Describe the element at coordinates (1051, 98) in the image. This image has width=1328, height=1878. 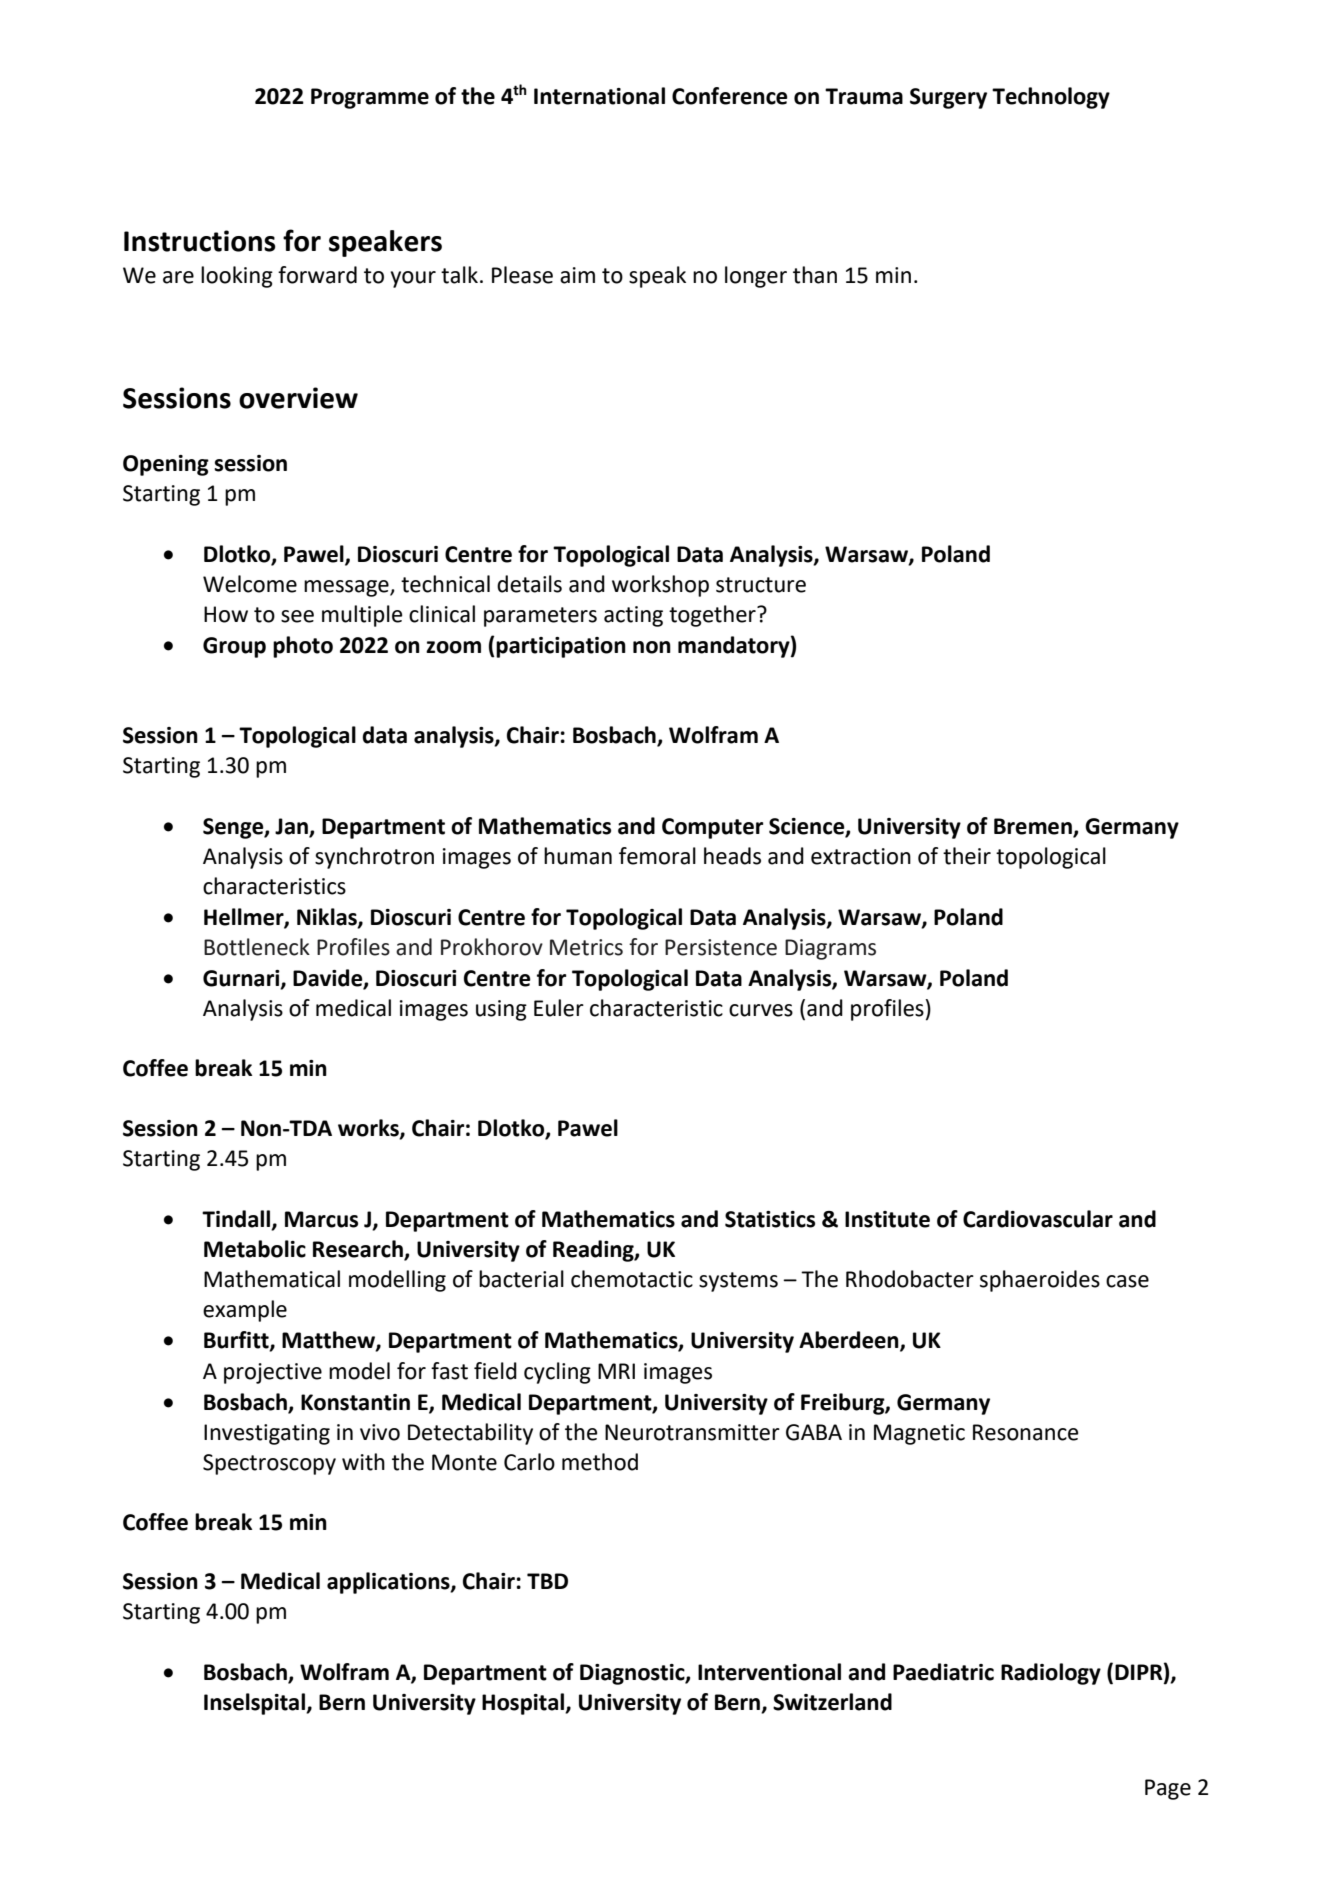
I see `Technology` at that location.
